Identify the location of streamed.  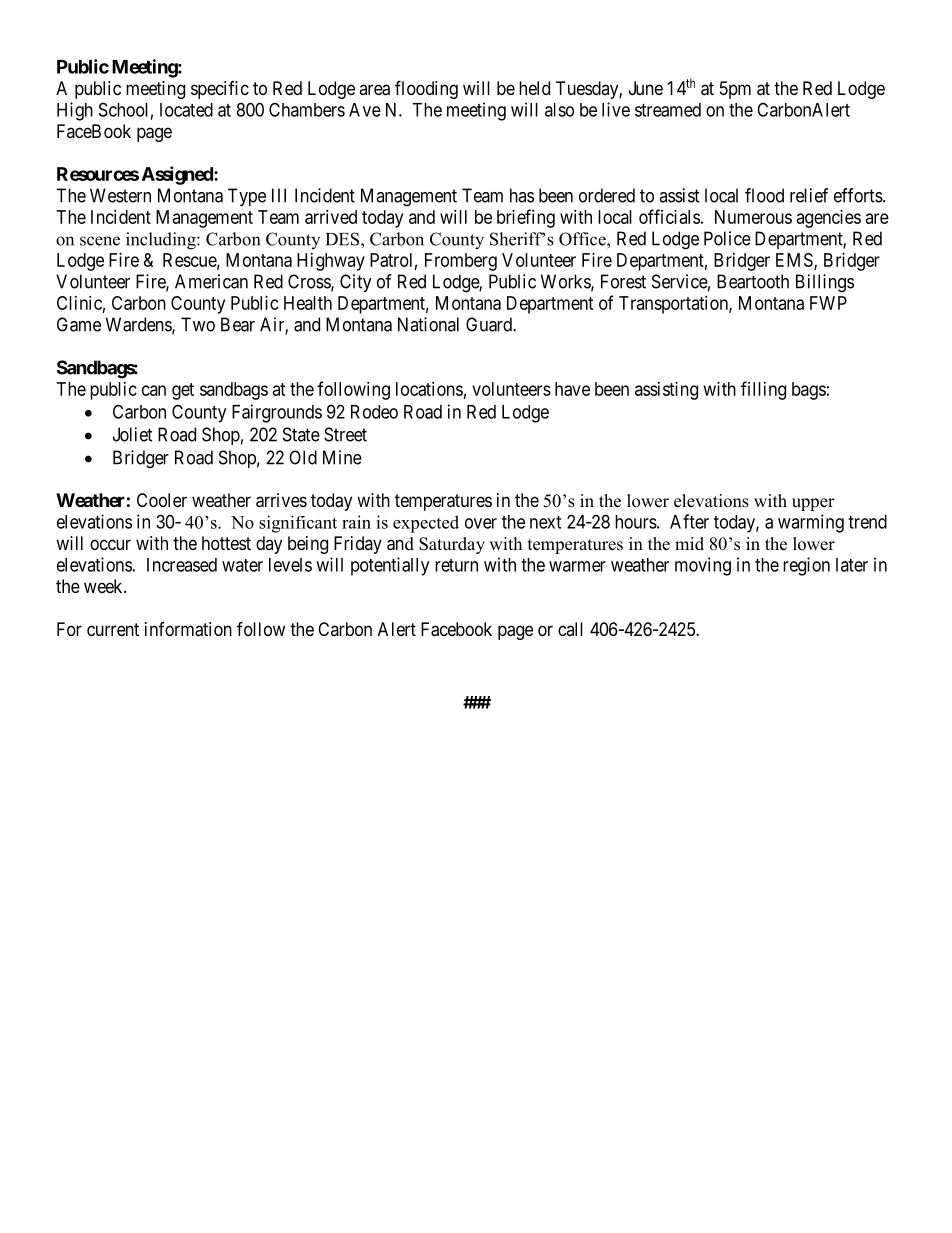
(668, 110).
